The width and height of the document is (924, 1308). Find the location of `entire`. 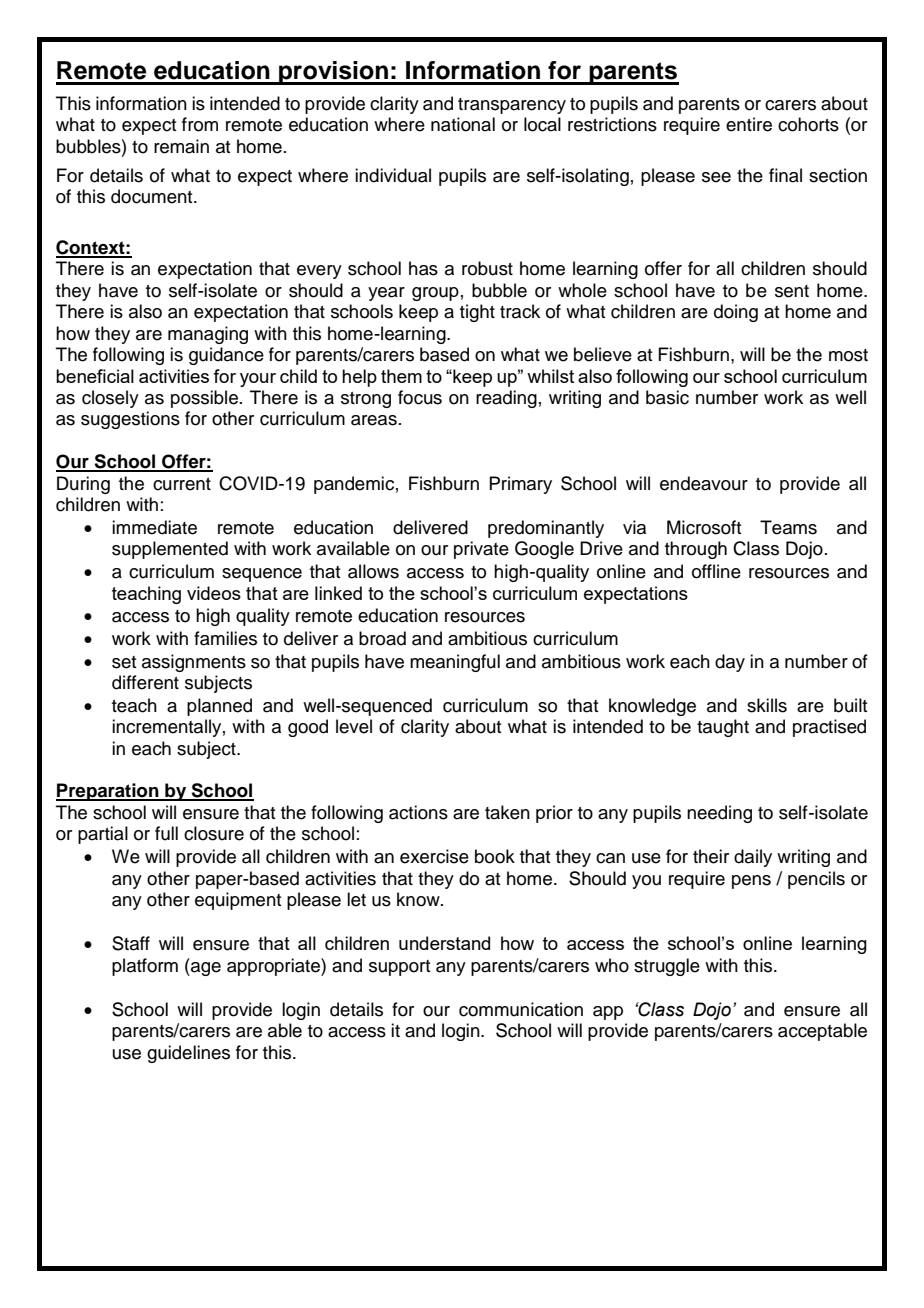

entire is located at coordinates (749, 124).
